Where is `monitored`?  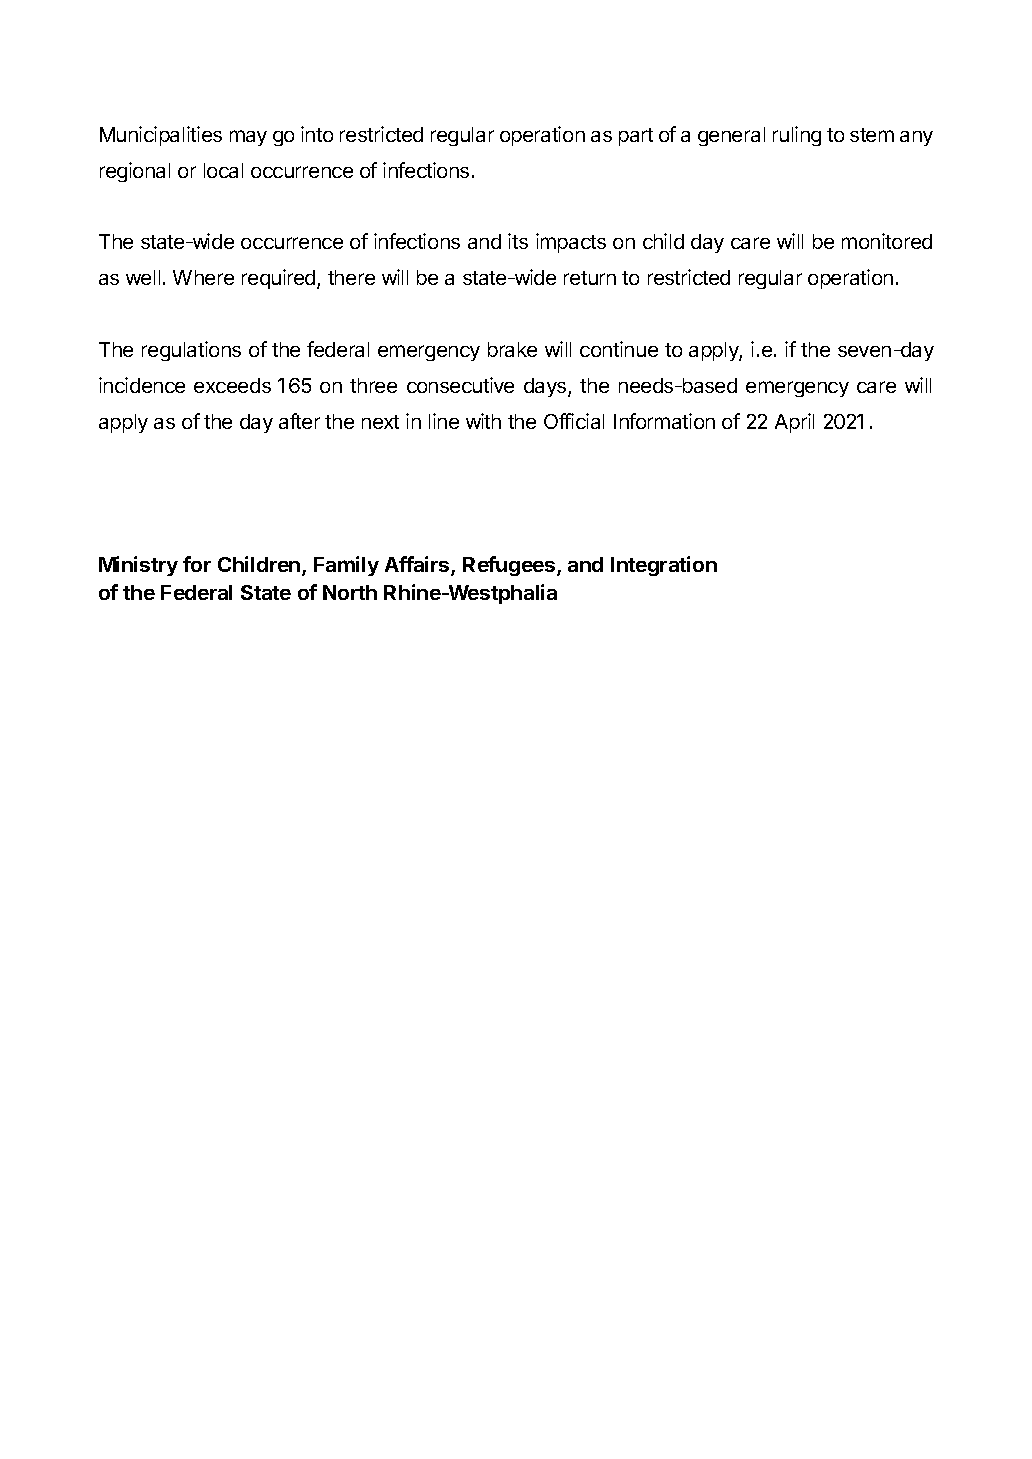
monitored is located at coordinates (887, 241).
